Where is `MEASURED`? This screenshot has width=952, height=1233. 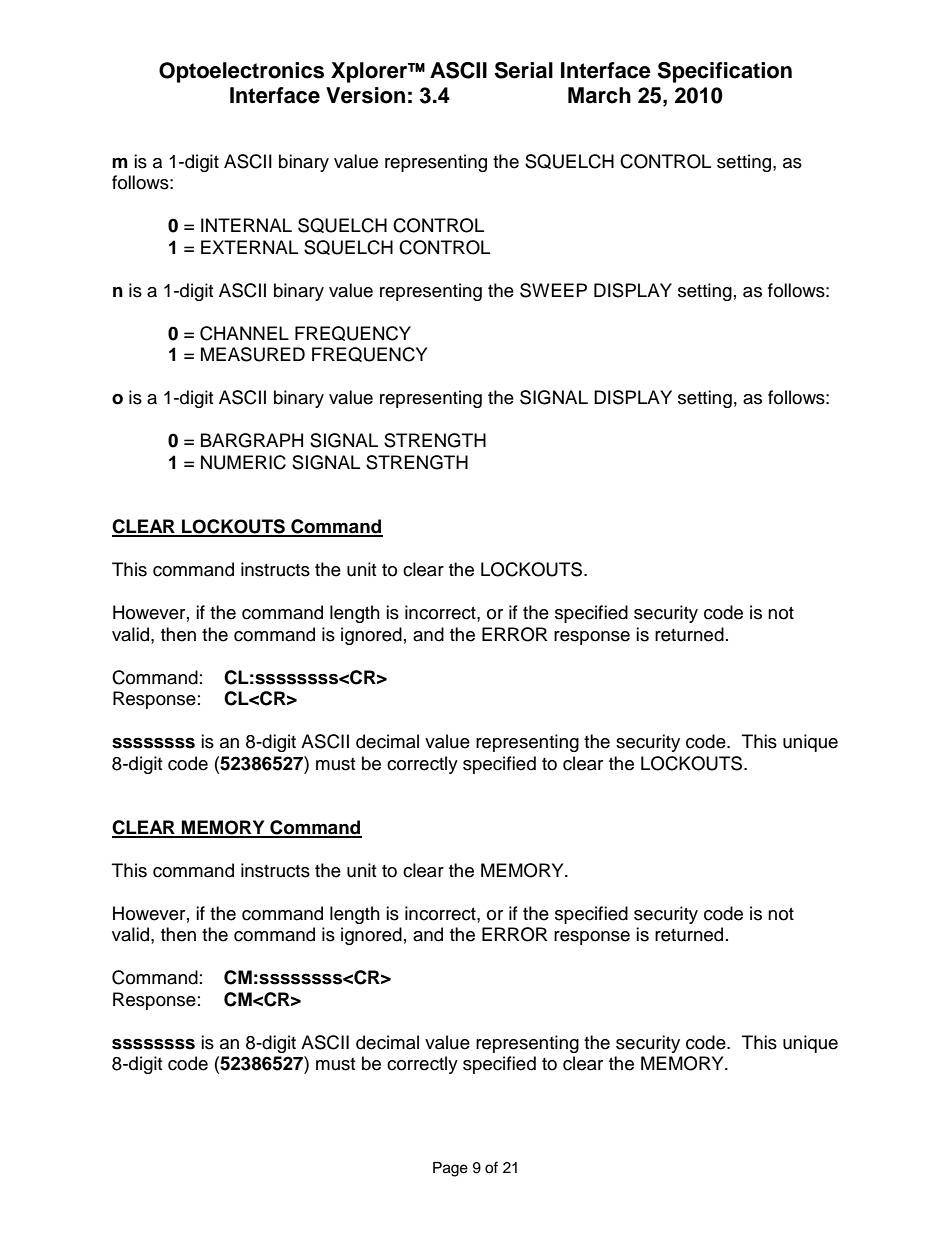 MEASURED is located at coordinates (253, 354).
